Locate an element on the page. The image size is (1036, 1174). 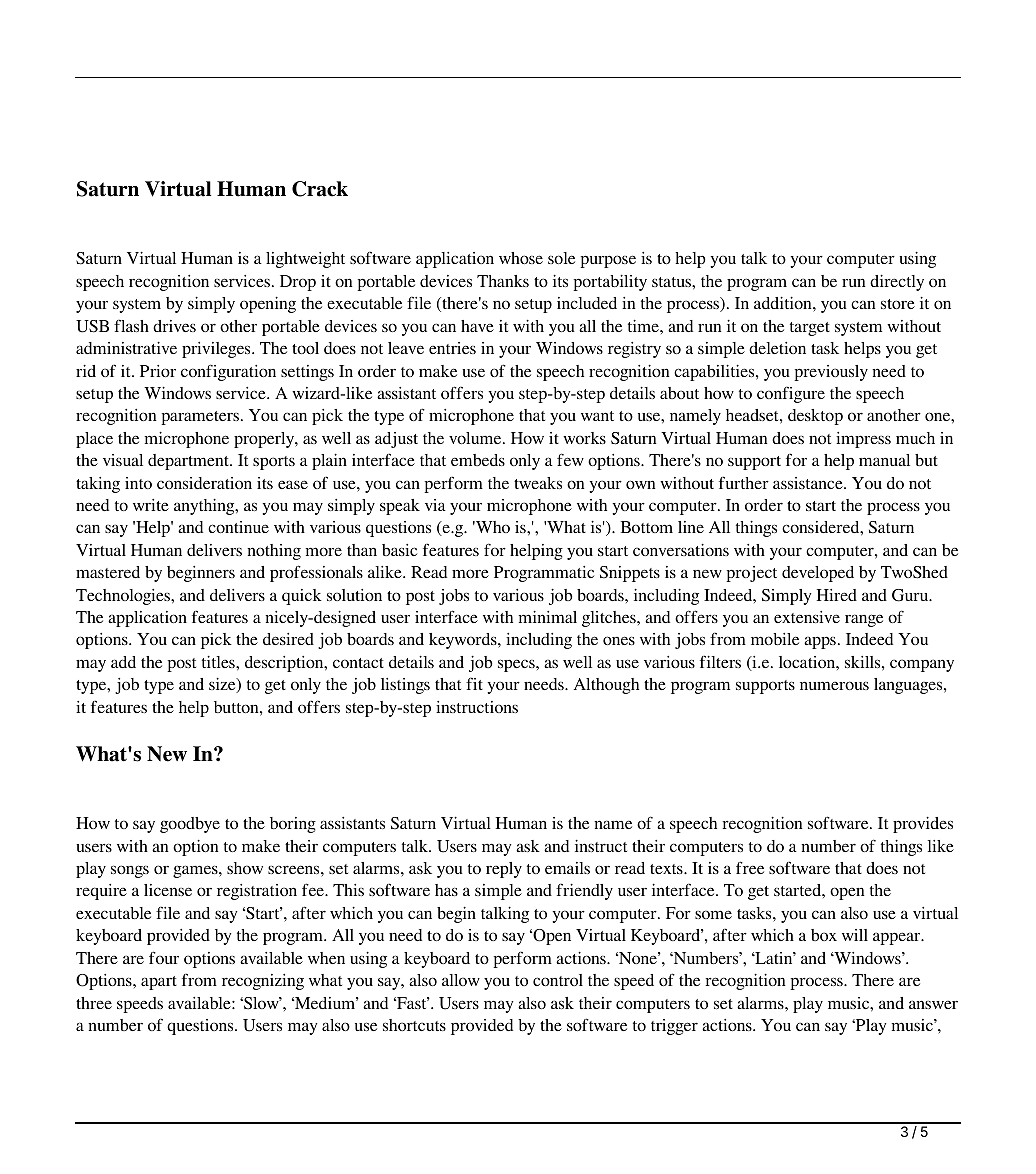
parameters is located at coordinates (201, 418).
